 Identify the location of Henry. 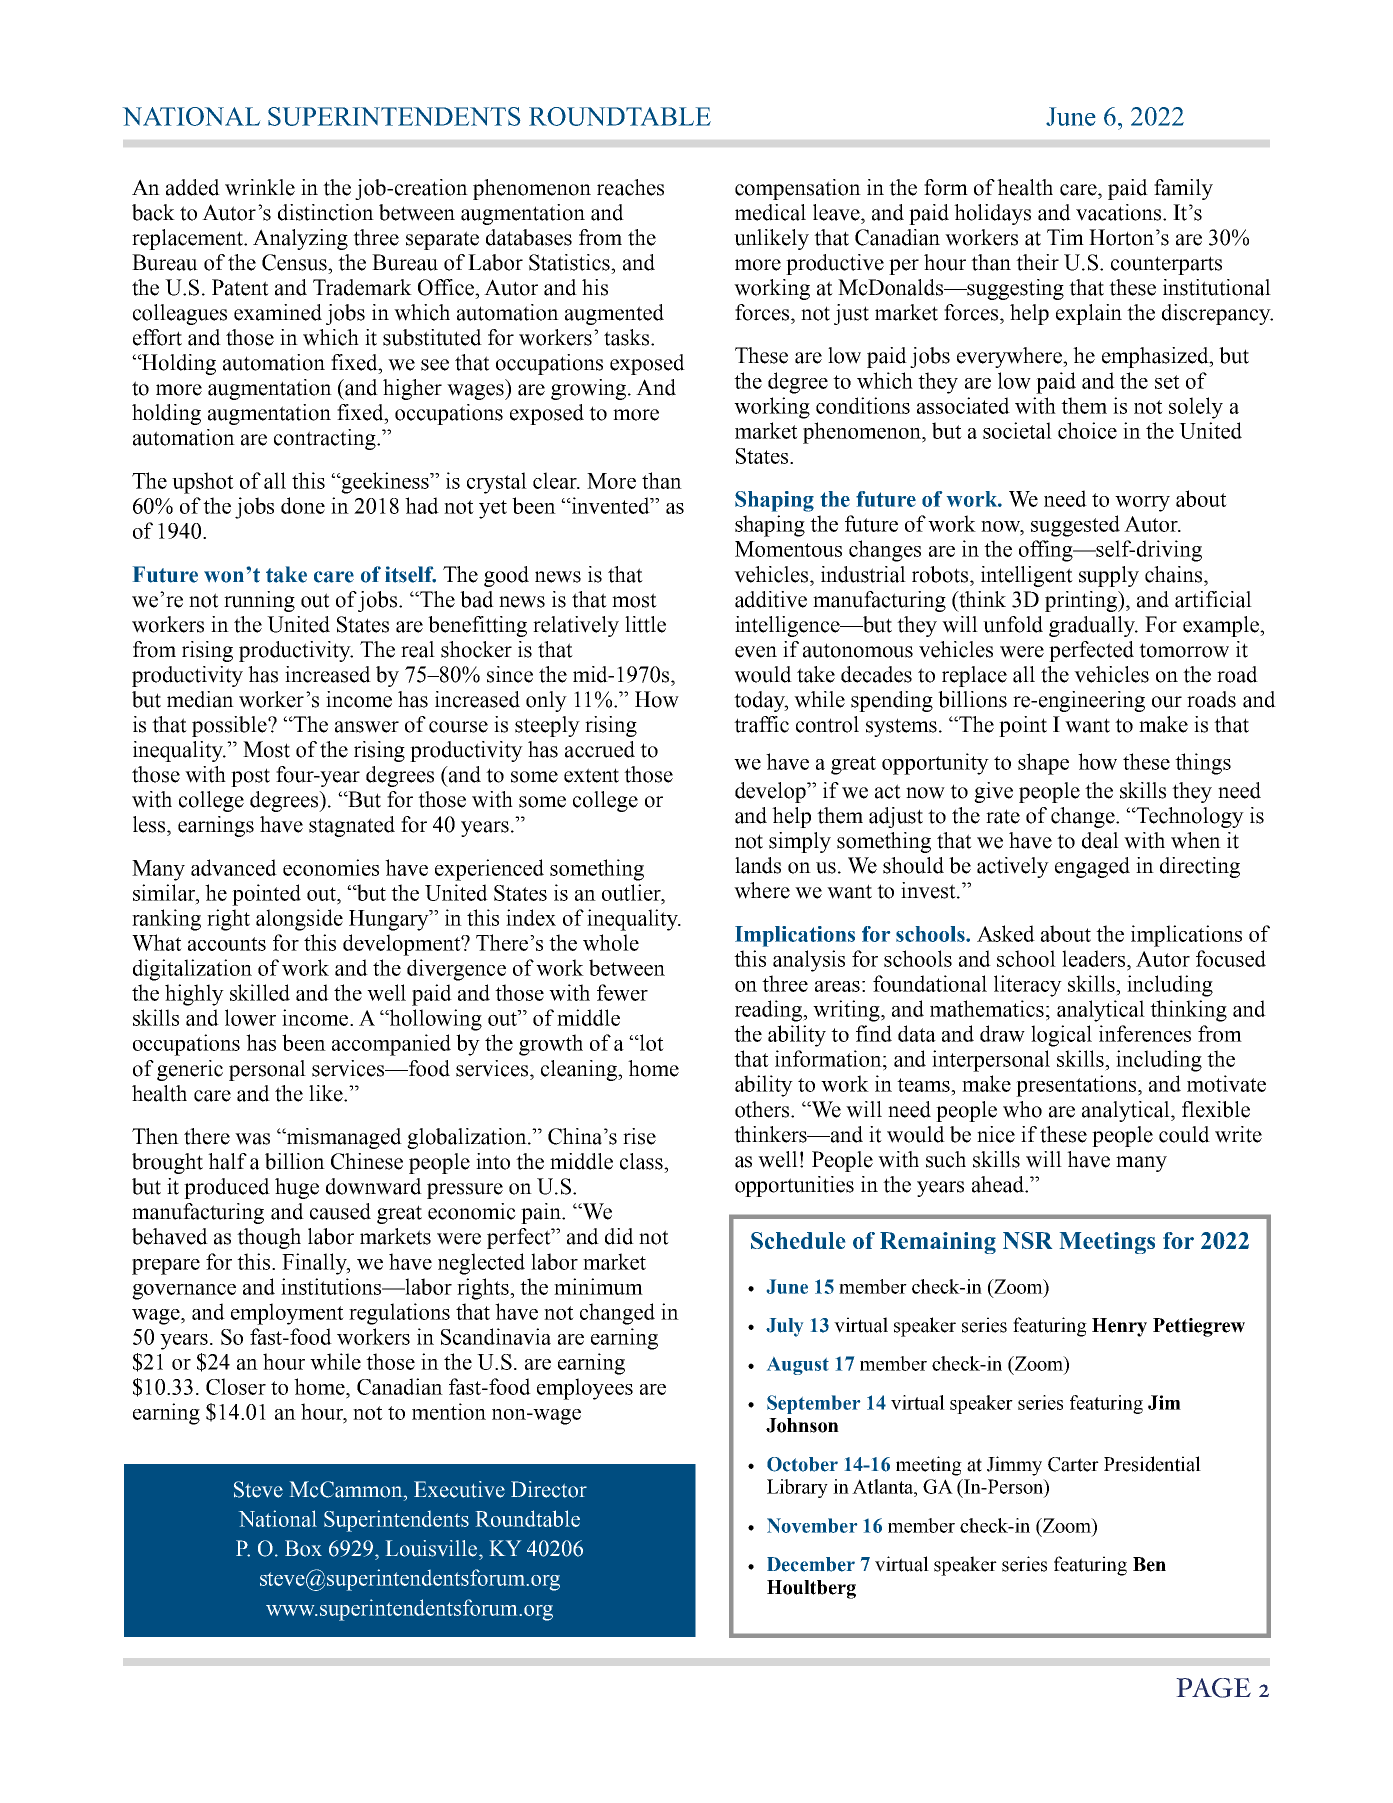
(1119, 1327).
